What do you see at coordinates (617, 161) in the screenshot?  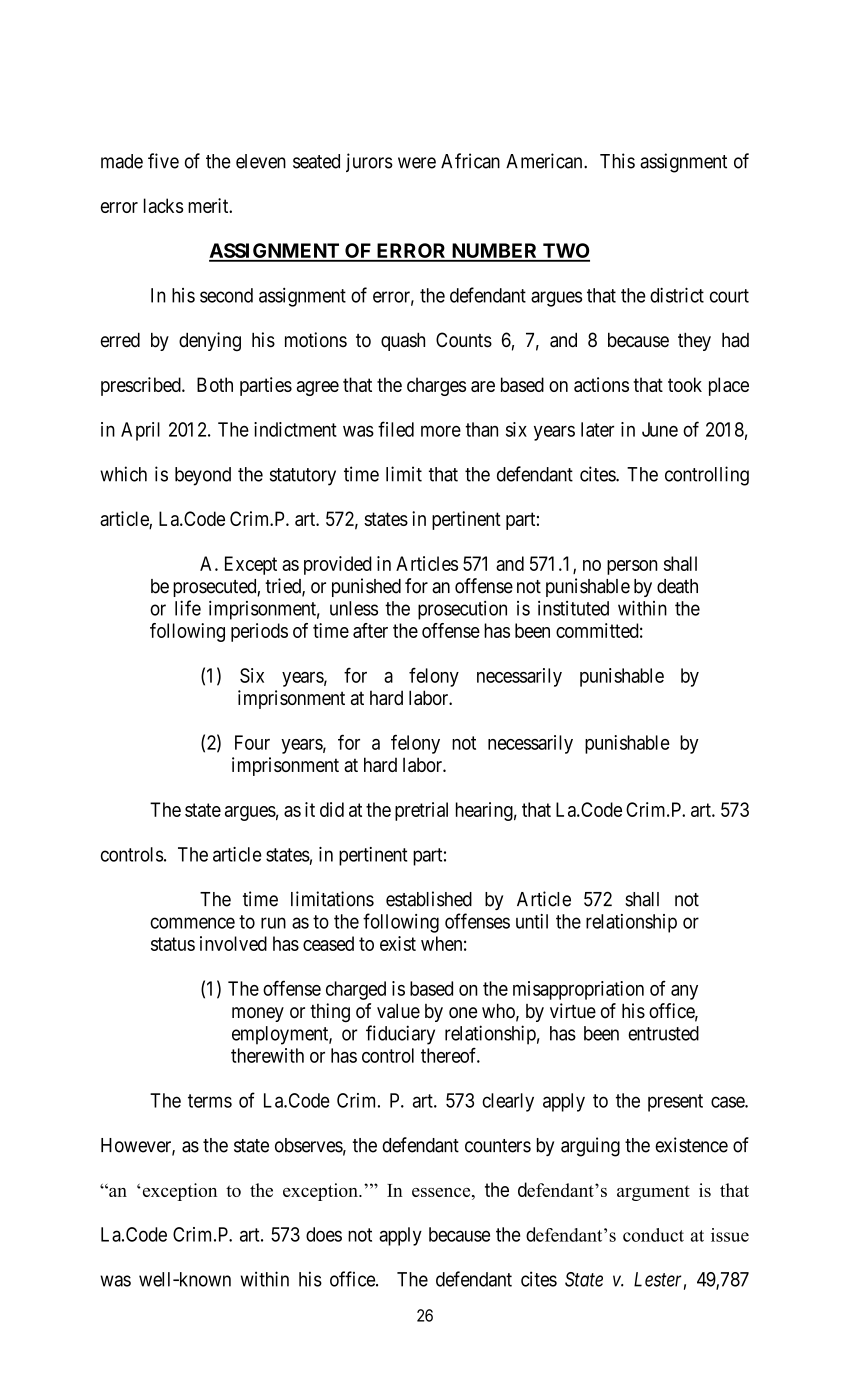 I see `This` at bounding box center [617, 161].
